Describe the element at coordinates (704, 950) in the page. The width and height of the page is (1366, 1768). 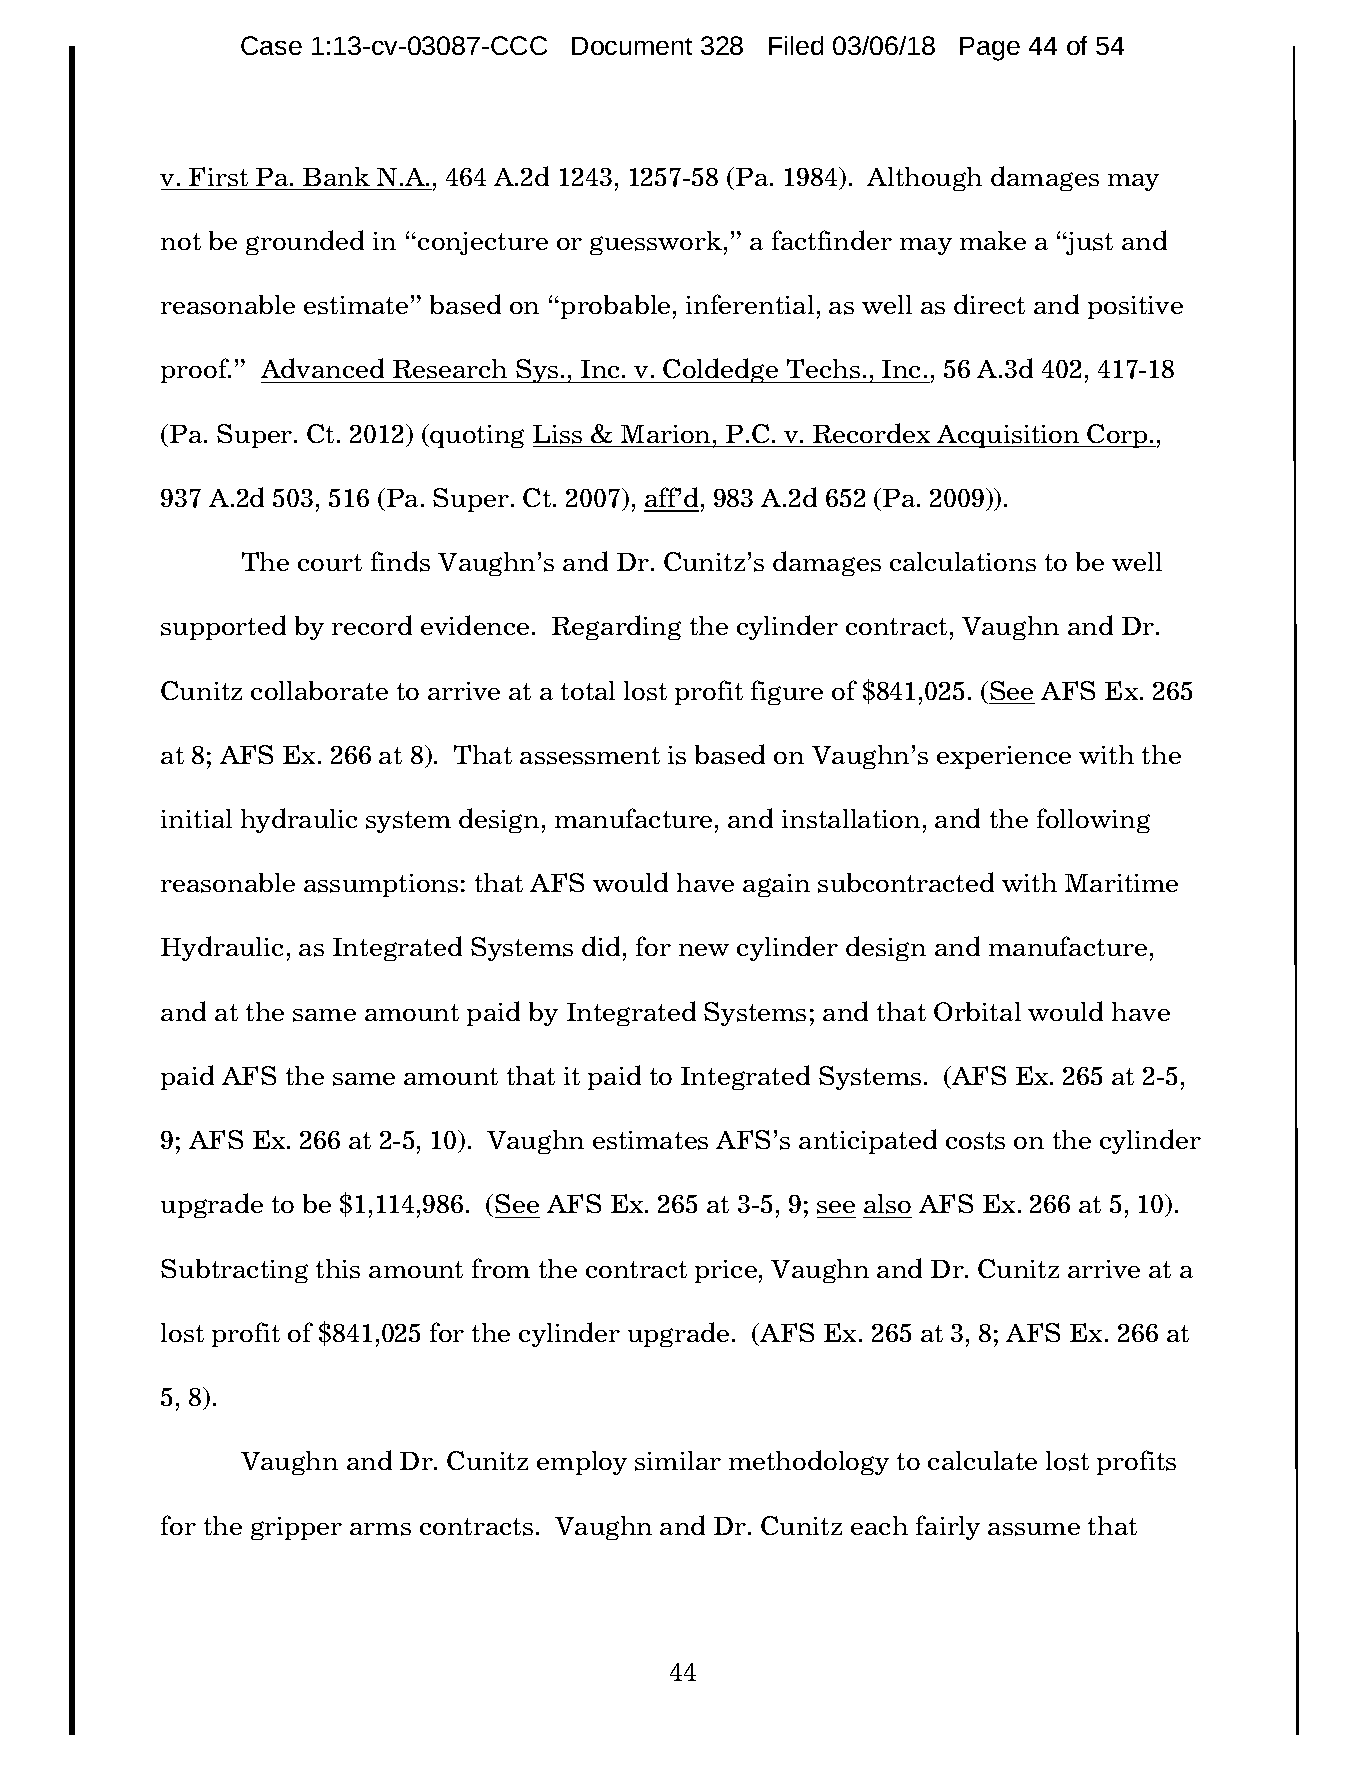
I see `new` at that location.
